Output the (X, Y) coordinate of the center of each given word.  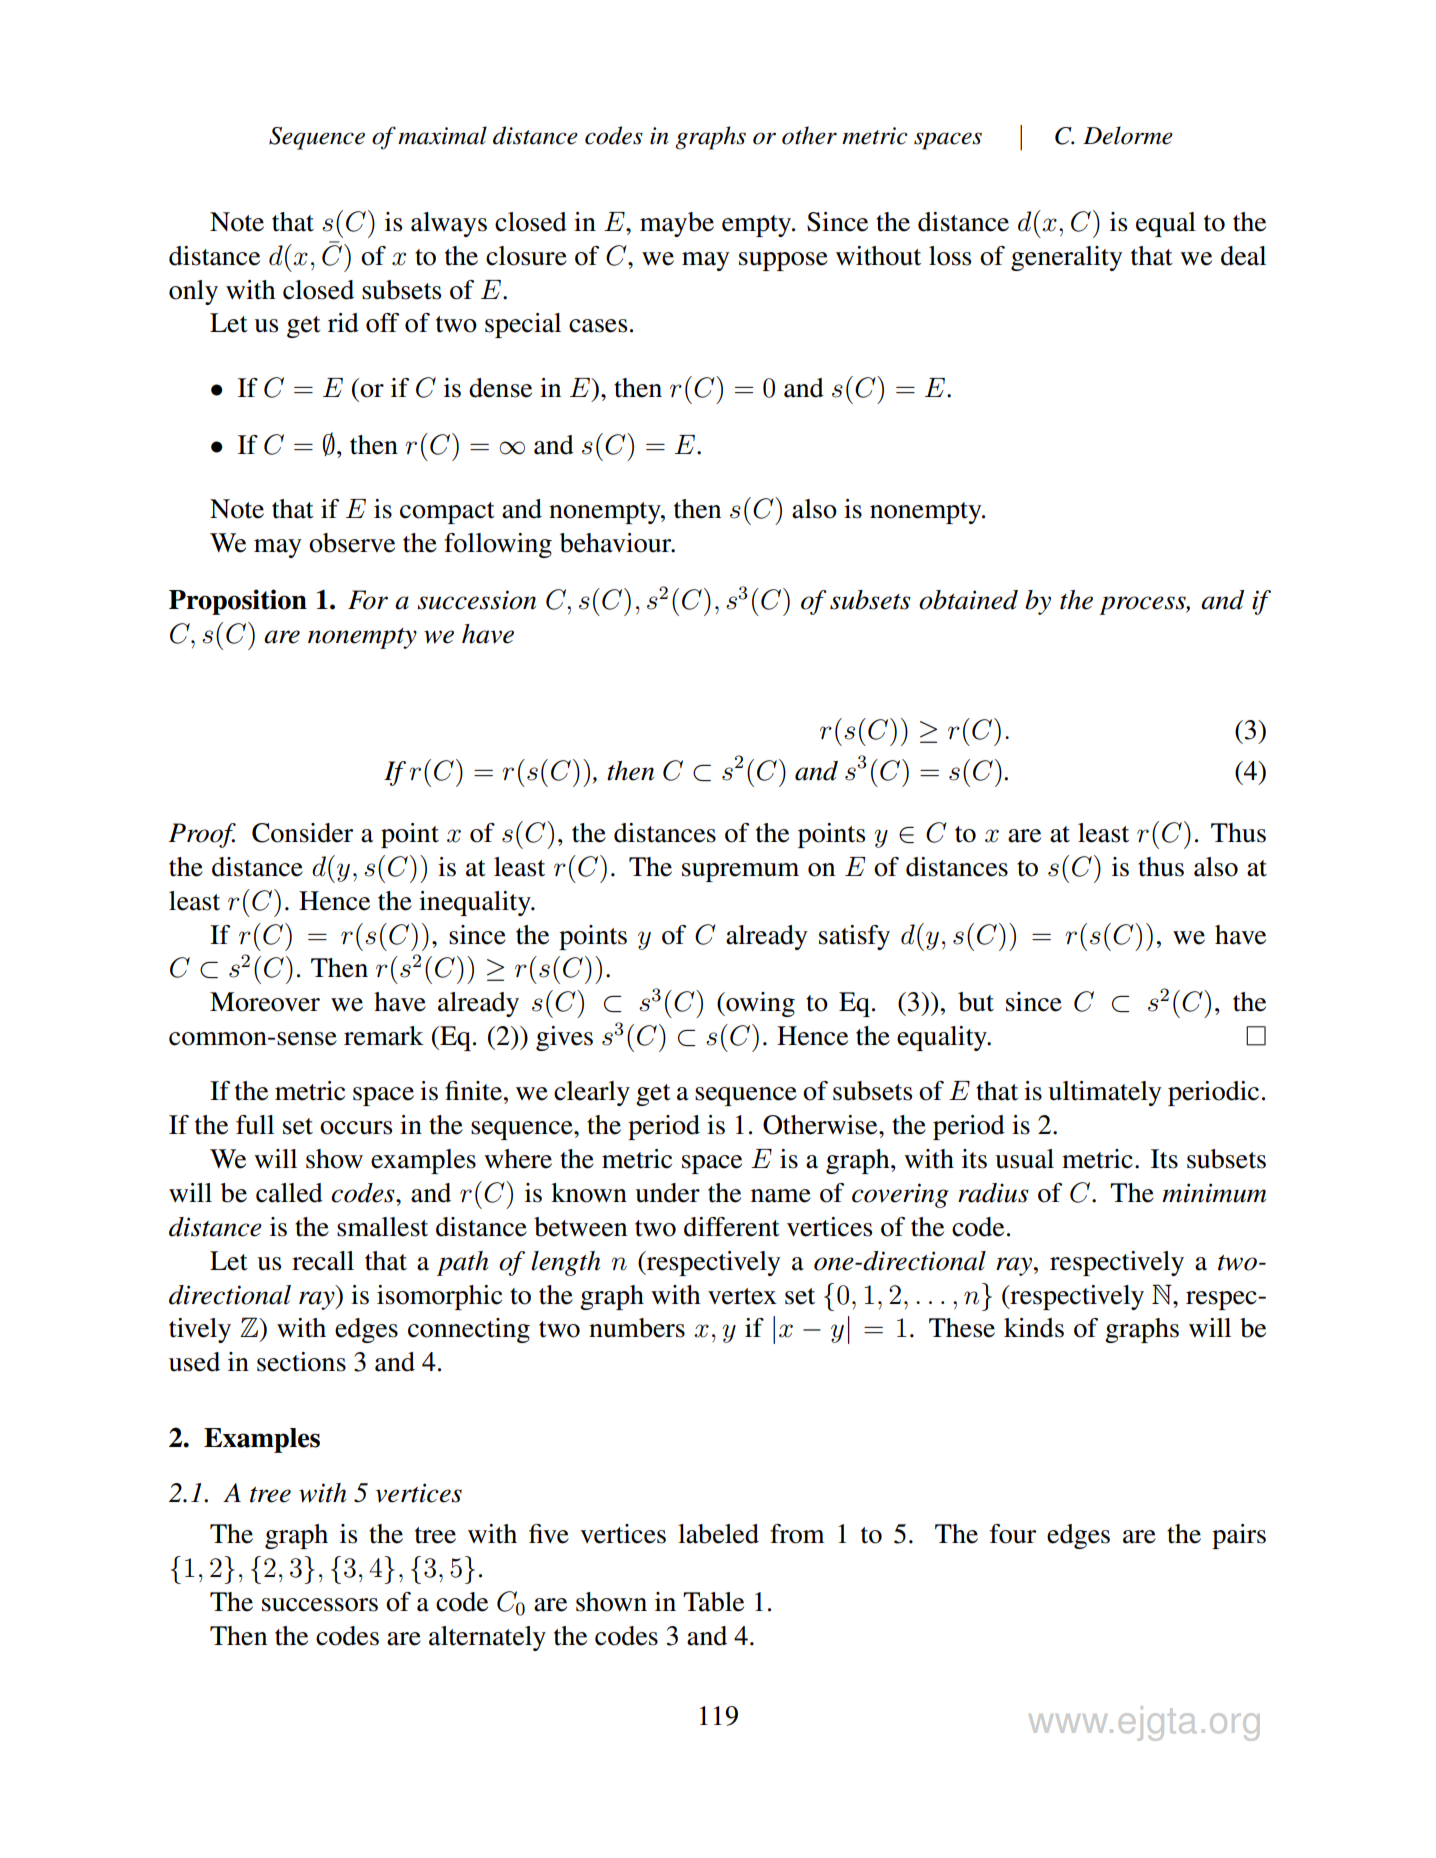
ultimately (1105, 1093)
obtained (968, 600)
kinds (1034, 1328)
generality (1067, 258)
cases (598, 326)
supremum (740, 872)
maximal (442, 135)
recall (323, 1261)
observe (352, 543)
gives (564, 1038)
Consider (302, 833)
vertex (742, 1296)
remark (384, 1036)
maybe (677, 224)
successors (320, 1605)
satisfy (854, 937)
